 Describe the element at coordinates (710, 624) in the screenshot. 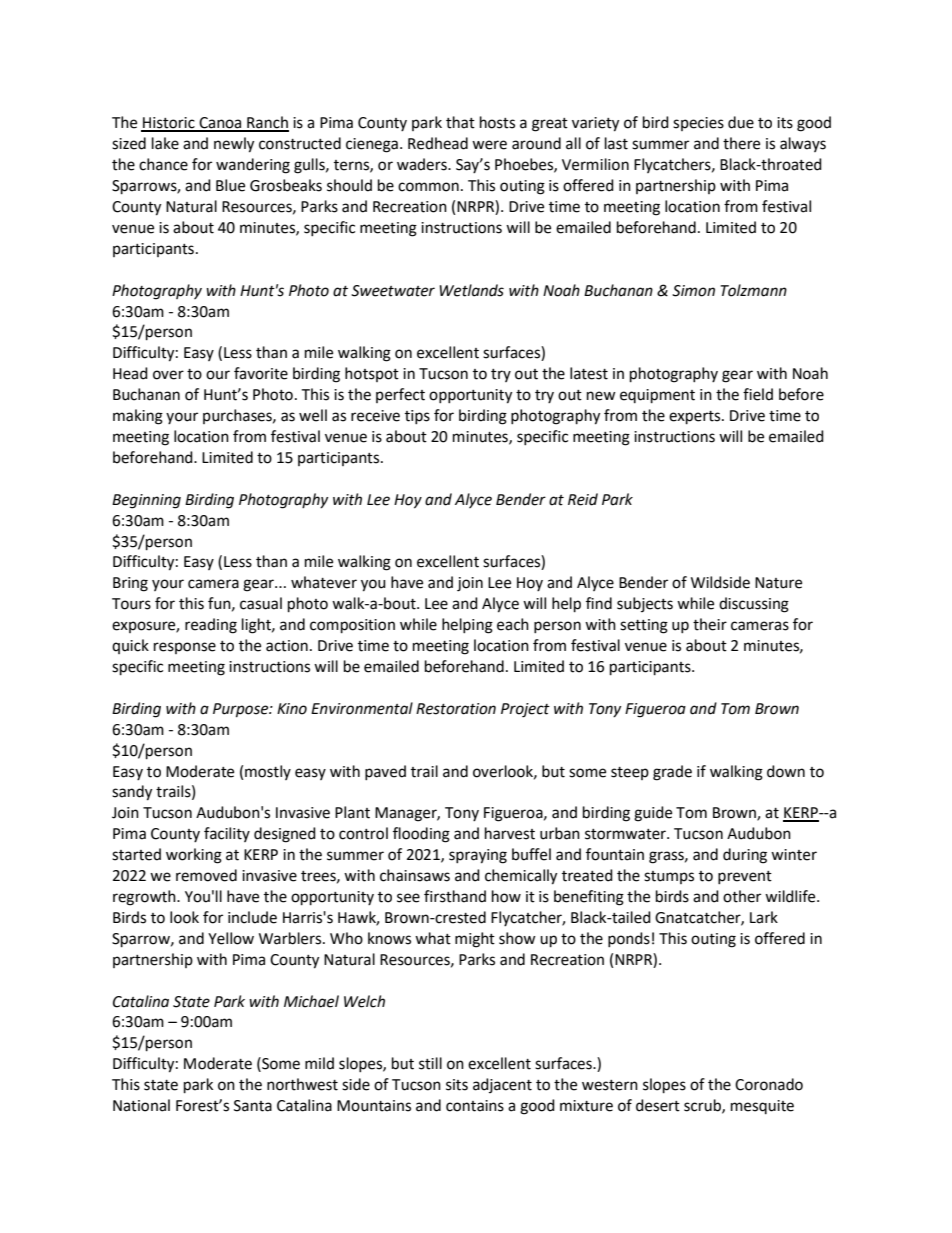

I see `their` at that location.
